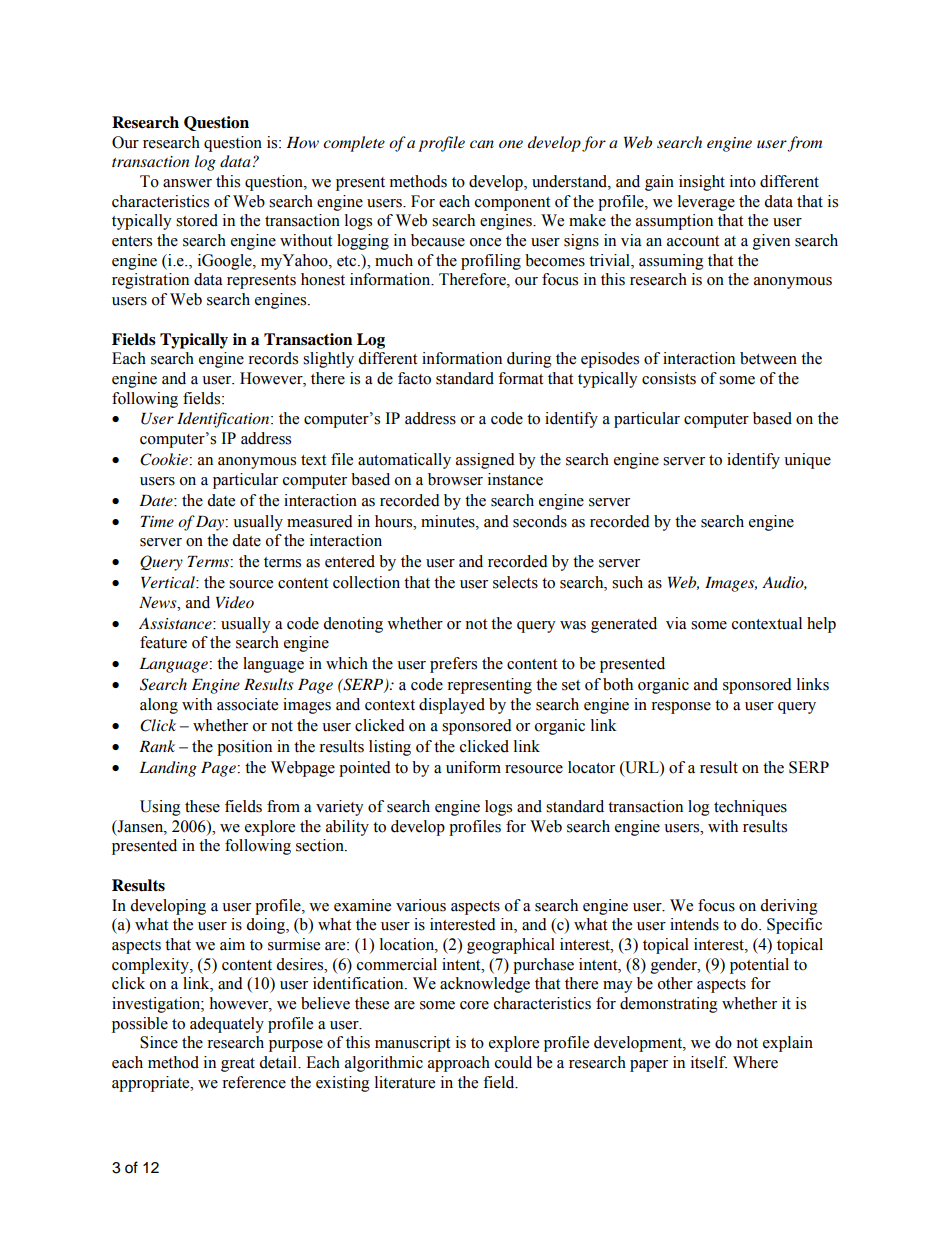 Image resolution: width=952 pixels, height=1233 pixels. What do you see at coordinates (238, 1065) in the screenshot?
I see `great` at bounding box center [238, 1065].
